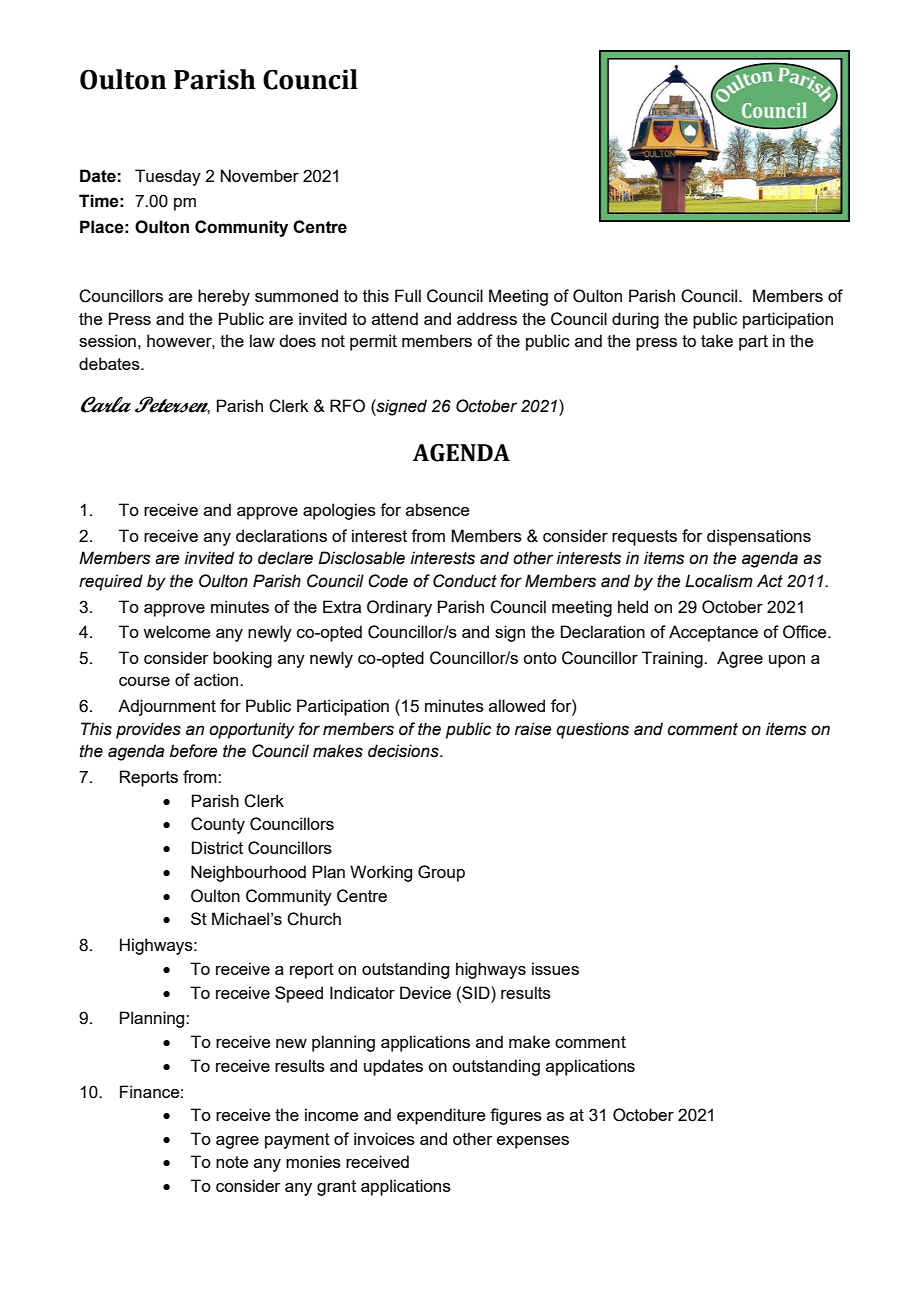  I want to click on during, so click(635, 320).
